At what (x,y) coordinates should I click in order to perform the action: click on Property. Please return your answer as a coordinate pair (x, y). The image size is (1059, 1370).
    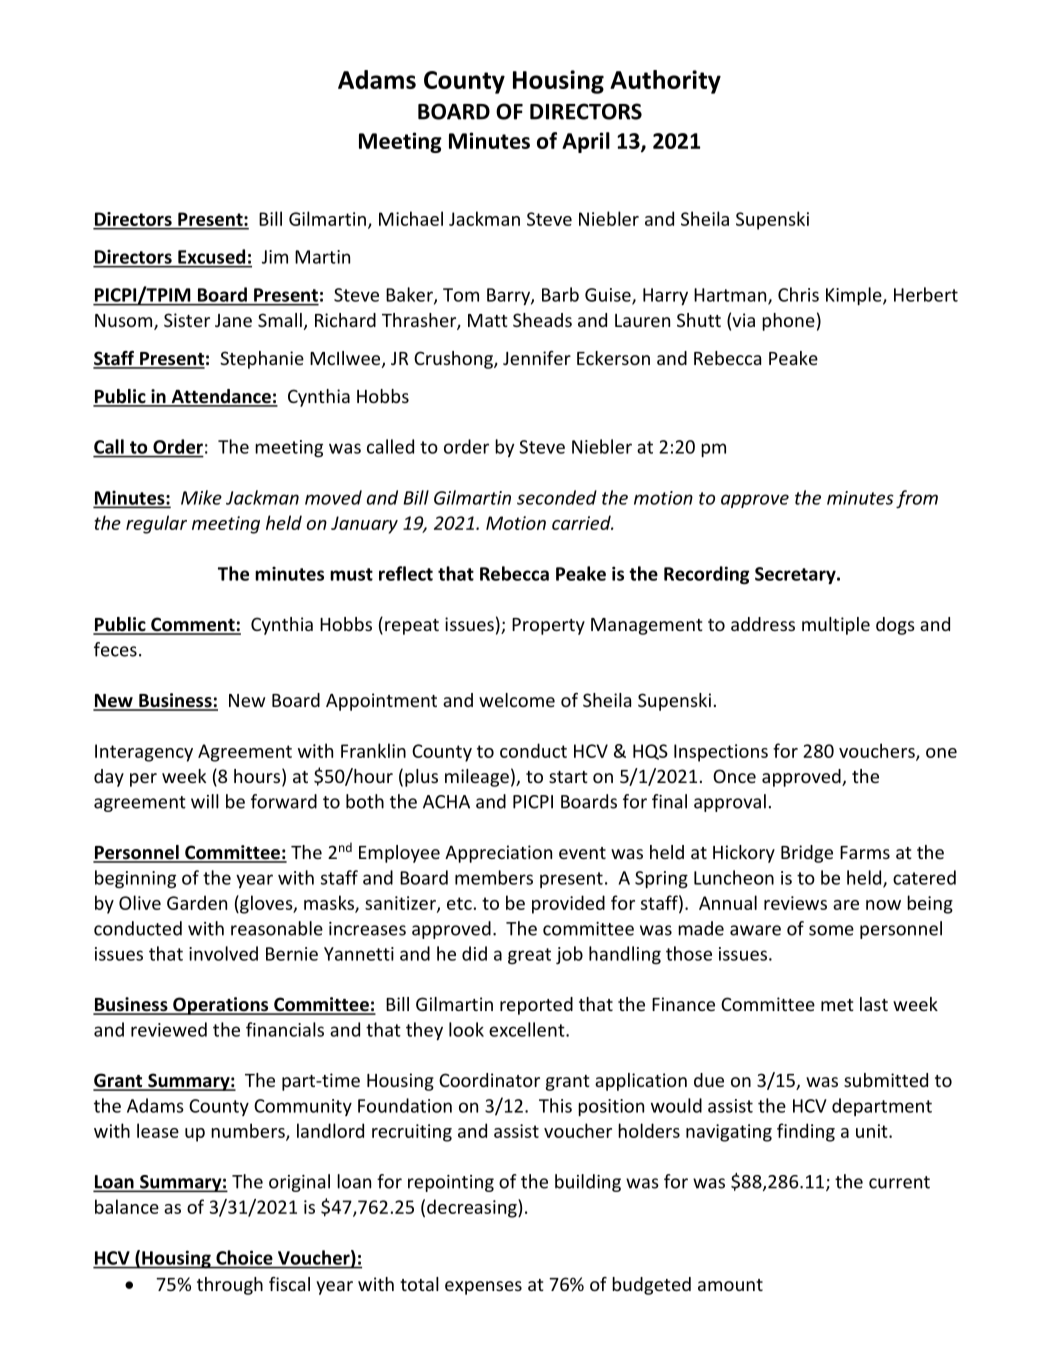
    Looking at the image, I should click on (548, 626).
